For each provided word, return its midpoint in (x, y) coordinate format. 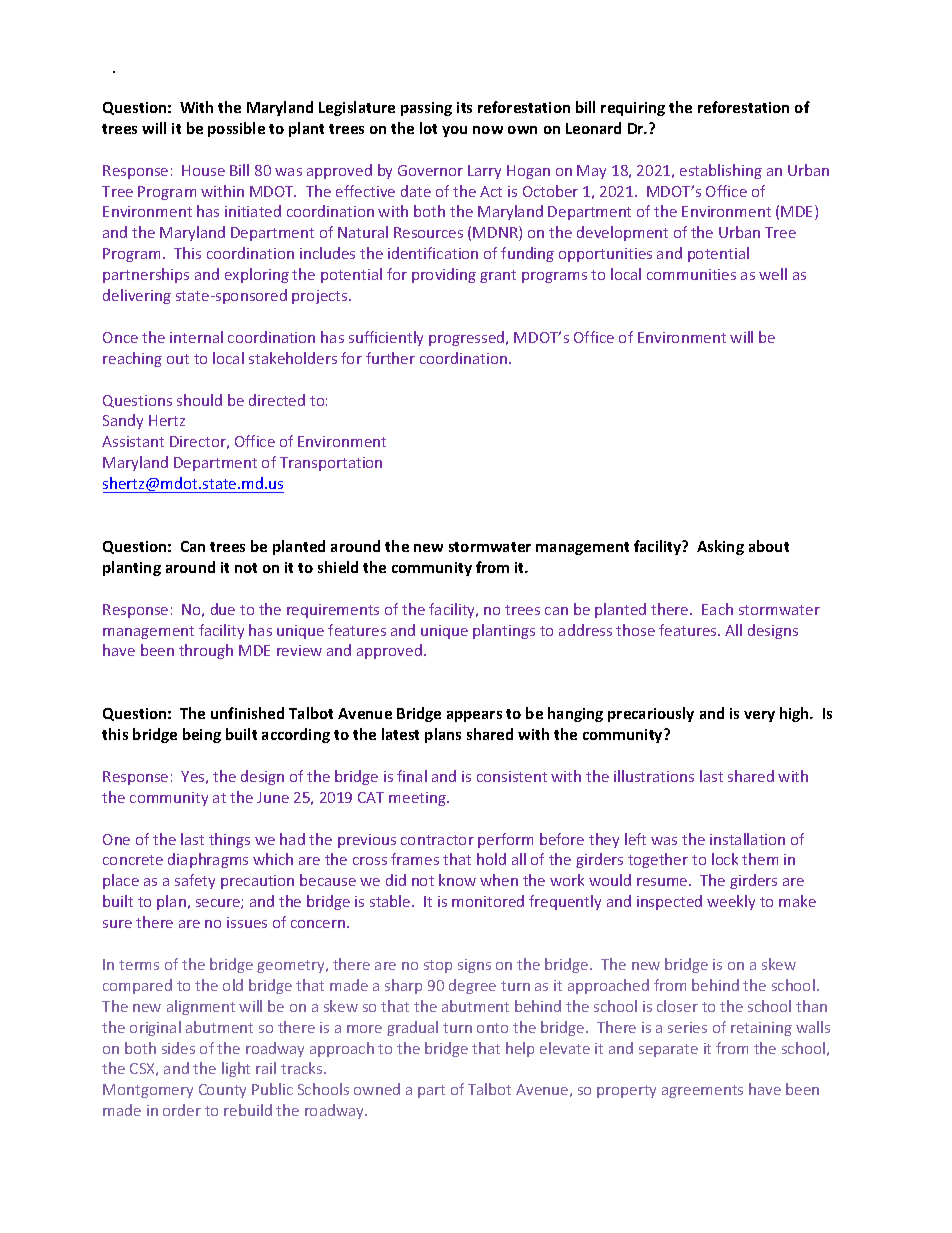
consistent (512, 776)
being (202, 735)
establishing (721, 171)
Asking (720, 547)
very (759, 716)
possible (236, 129)
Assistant (133, 441)
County (222, 1091)
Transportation (331, 464)
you (454, 131)
